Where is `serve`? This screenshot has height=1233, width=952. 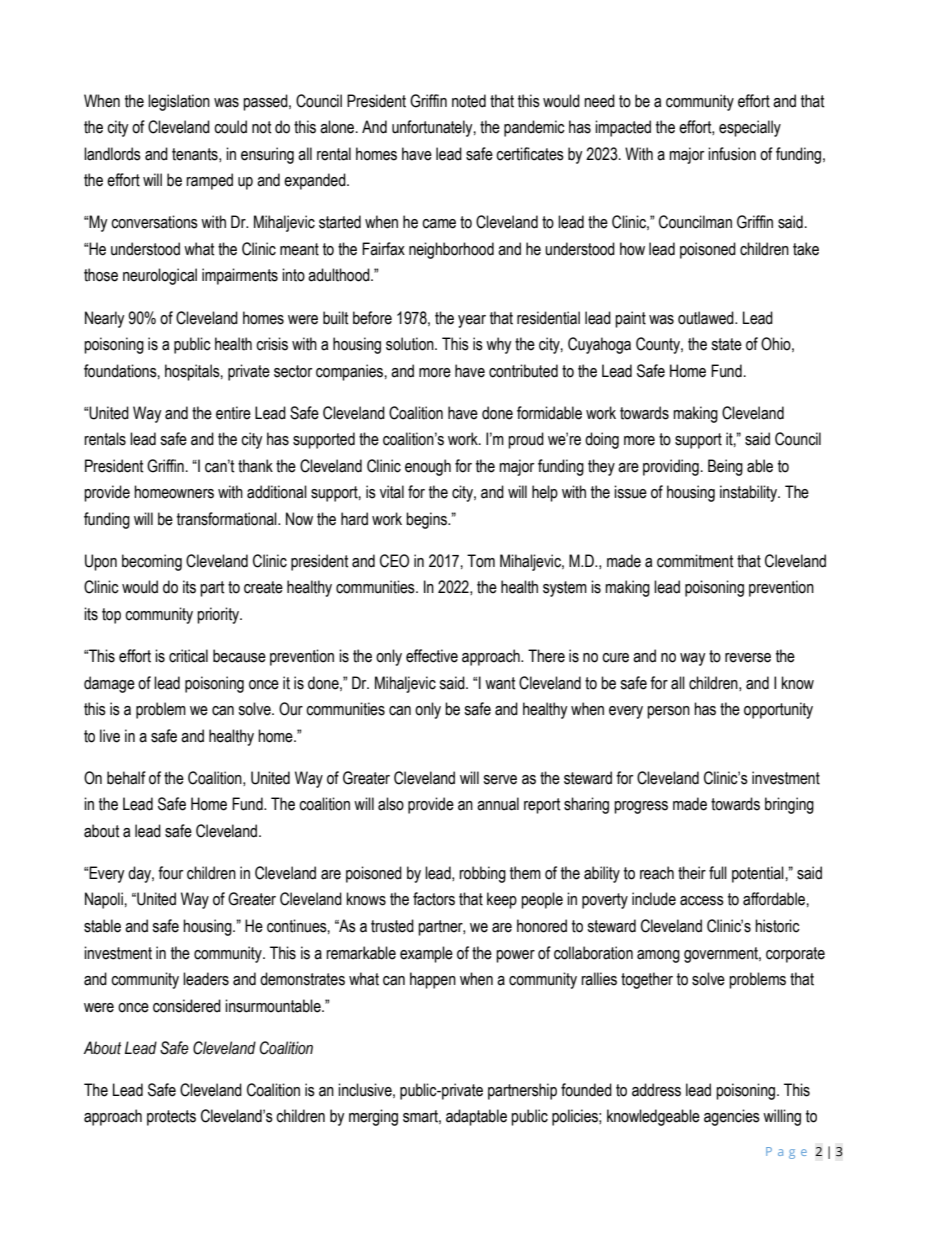 serve is located at coordinates (500, 780).
